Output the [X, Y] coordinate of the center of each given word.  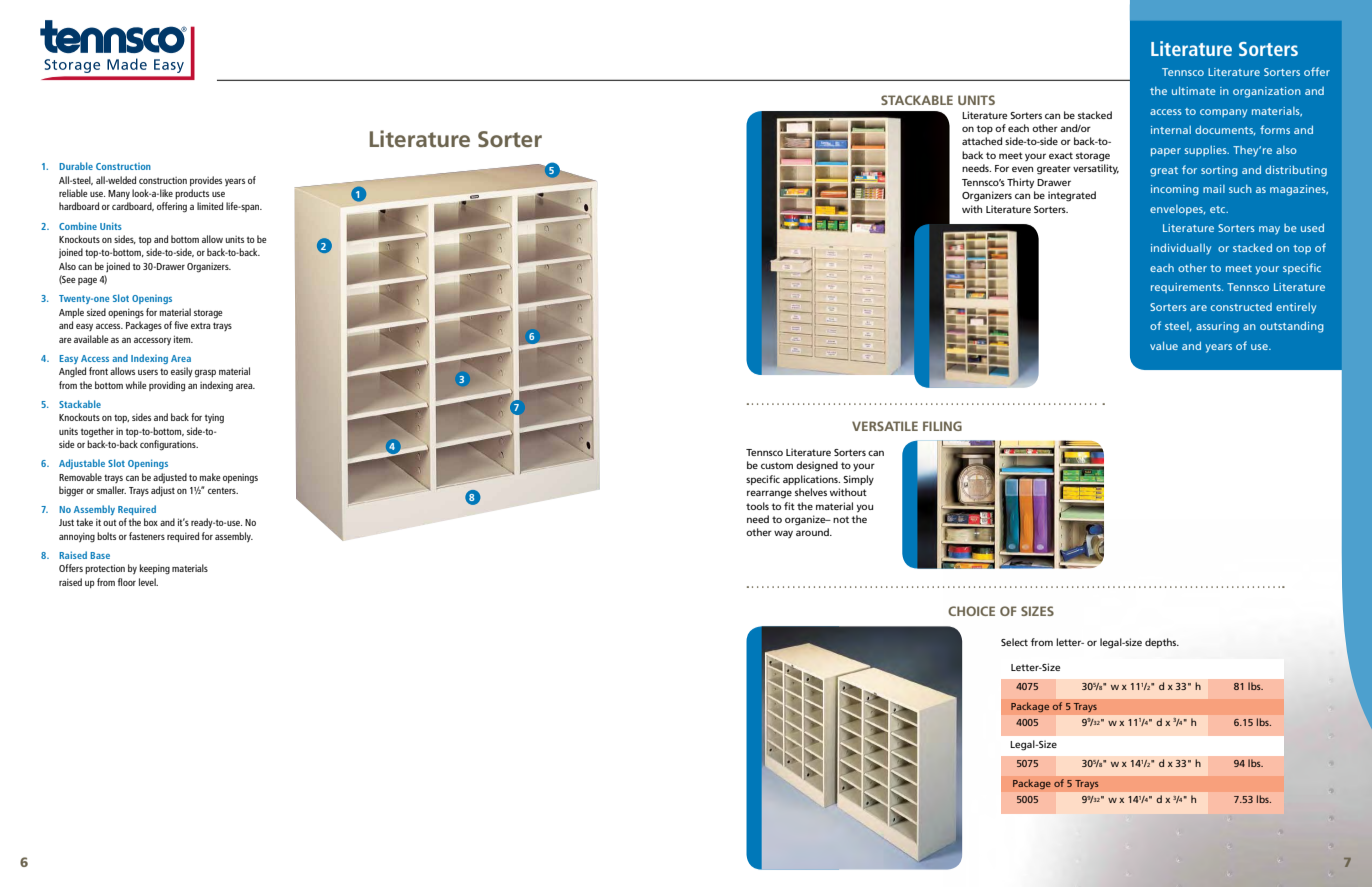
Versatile [885, 426]
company [1223, 113]
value [1164, 345]
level [148, 582]
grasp [205, 374]
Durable [76, 166]
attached [982, 141]
